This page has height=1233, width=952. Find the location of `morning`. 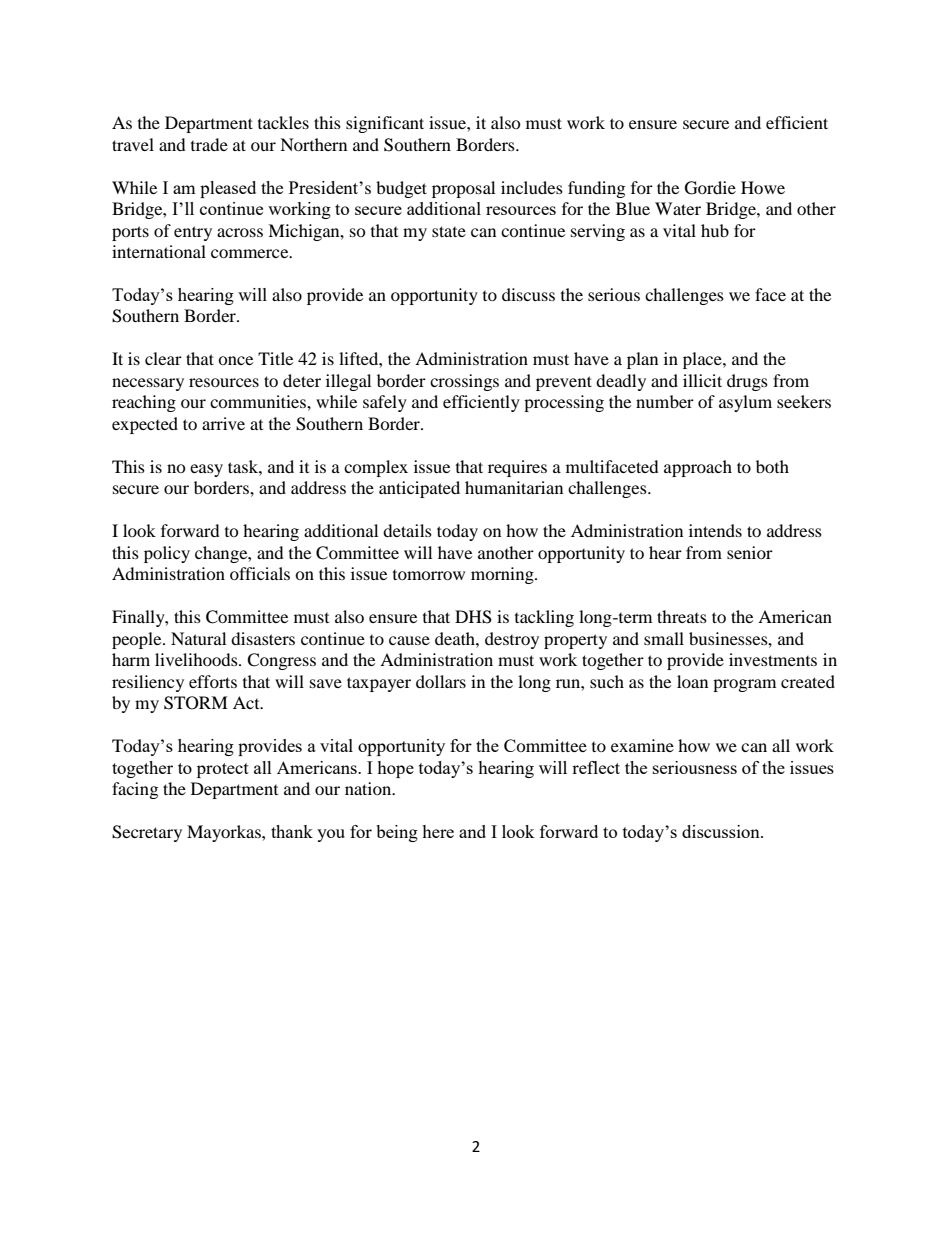

morning is located at coordinates (503, 575).
